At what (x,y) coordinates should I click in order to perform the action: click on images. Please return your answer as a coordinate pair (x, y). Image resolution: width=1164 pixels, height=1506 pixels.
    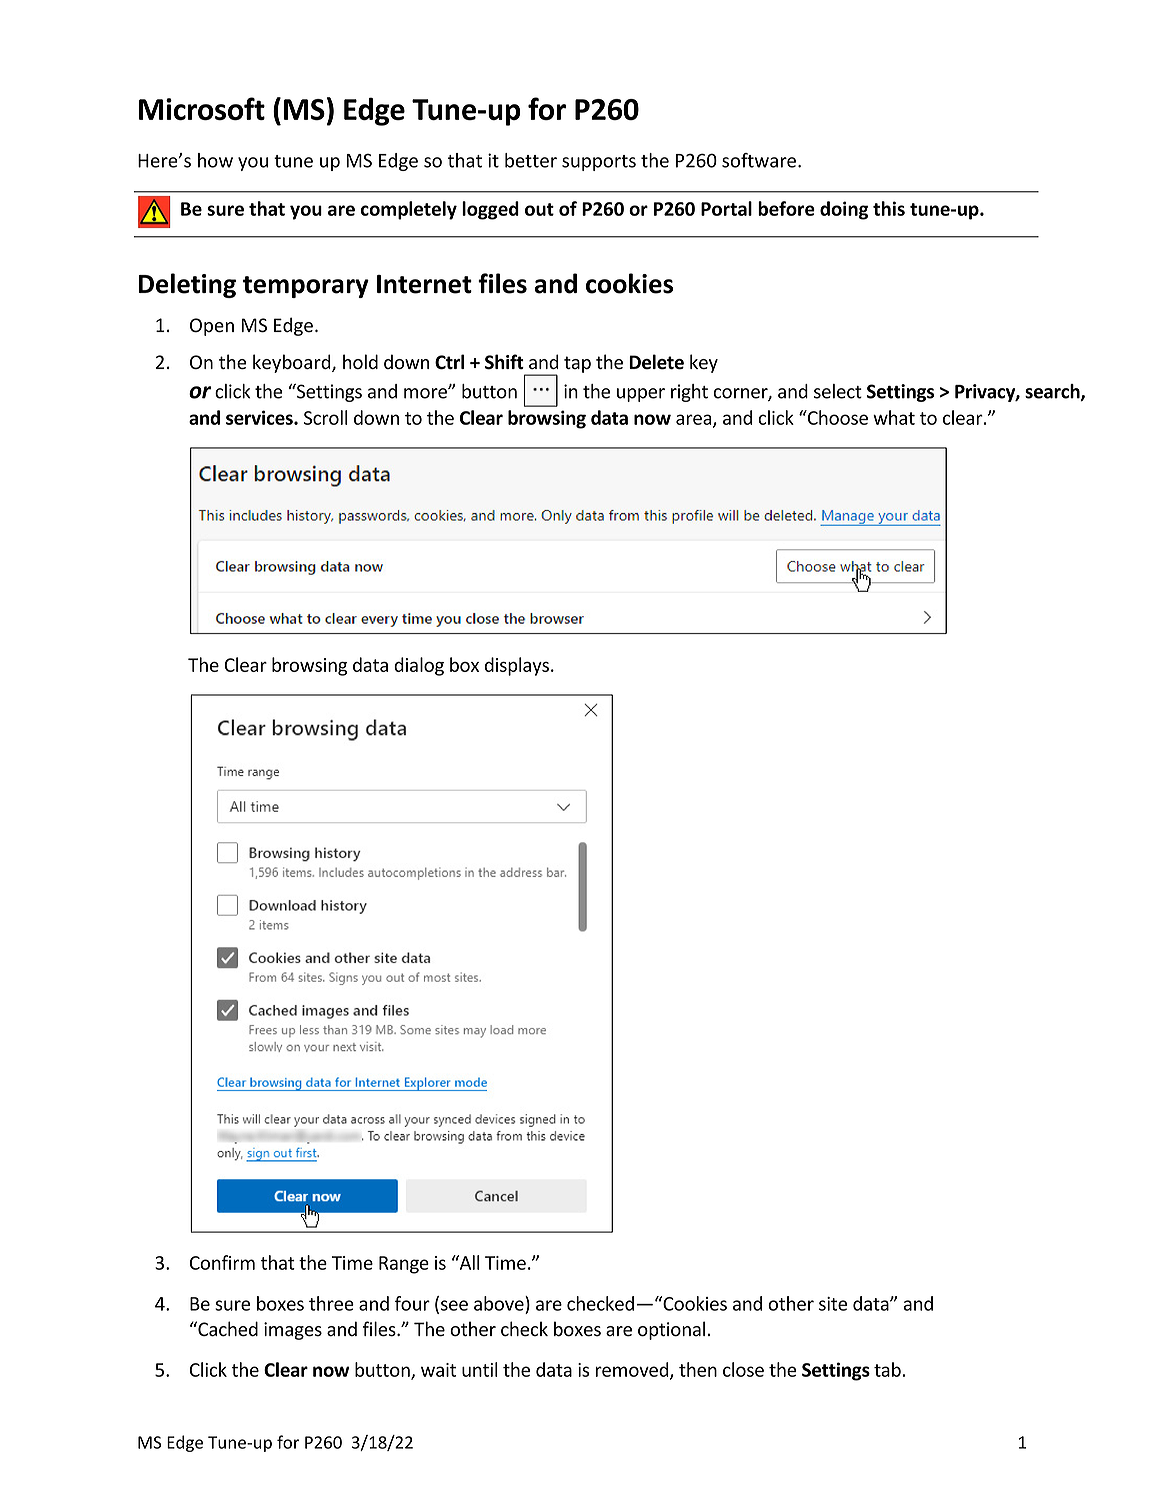
    Looking at the image, I should click on (293, 1331).
